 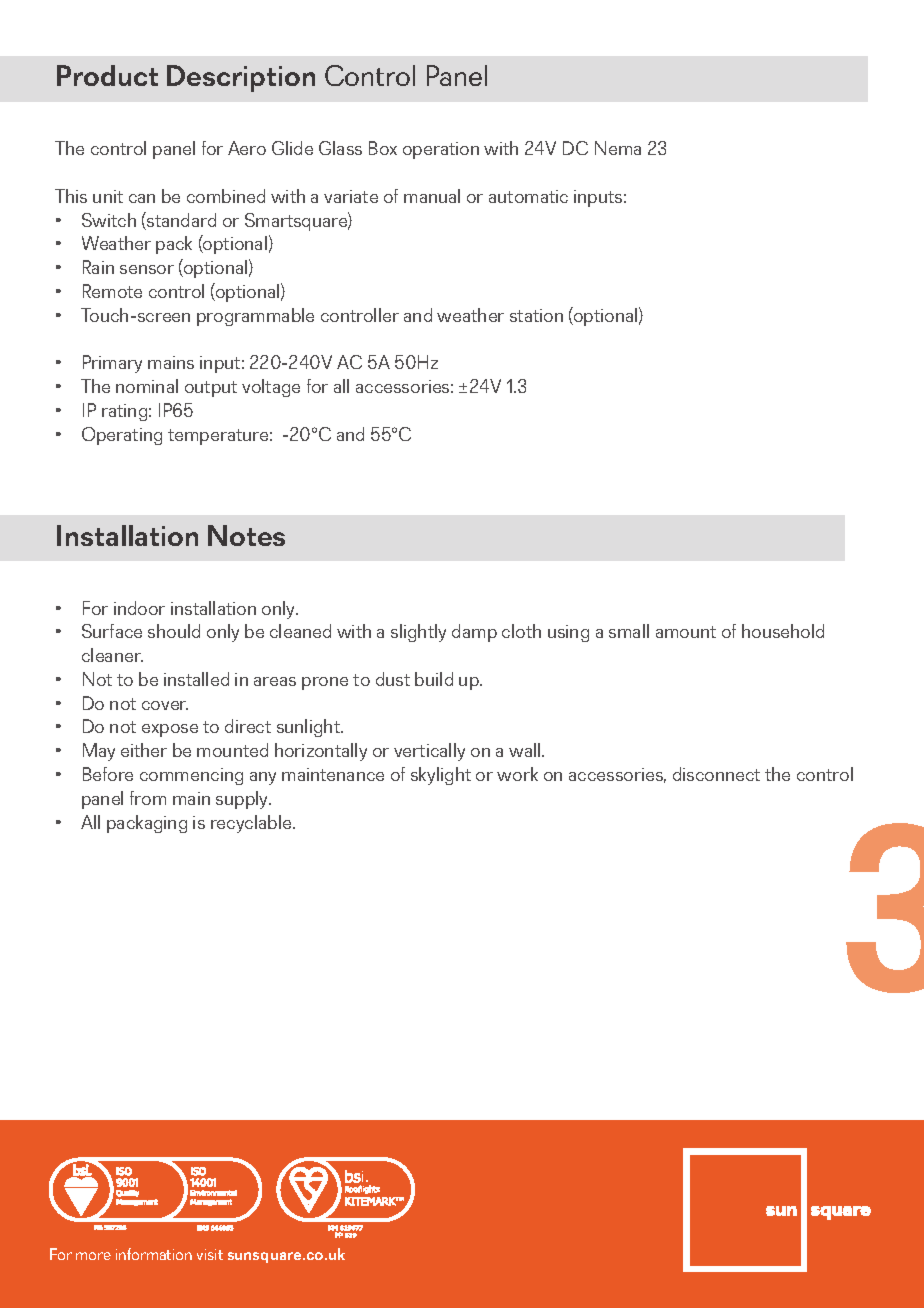 What do you see at coordinates (210, 1254) in the document?
I see `visit` at bounding box center [210, 1254].
